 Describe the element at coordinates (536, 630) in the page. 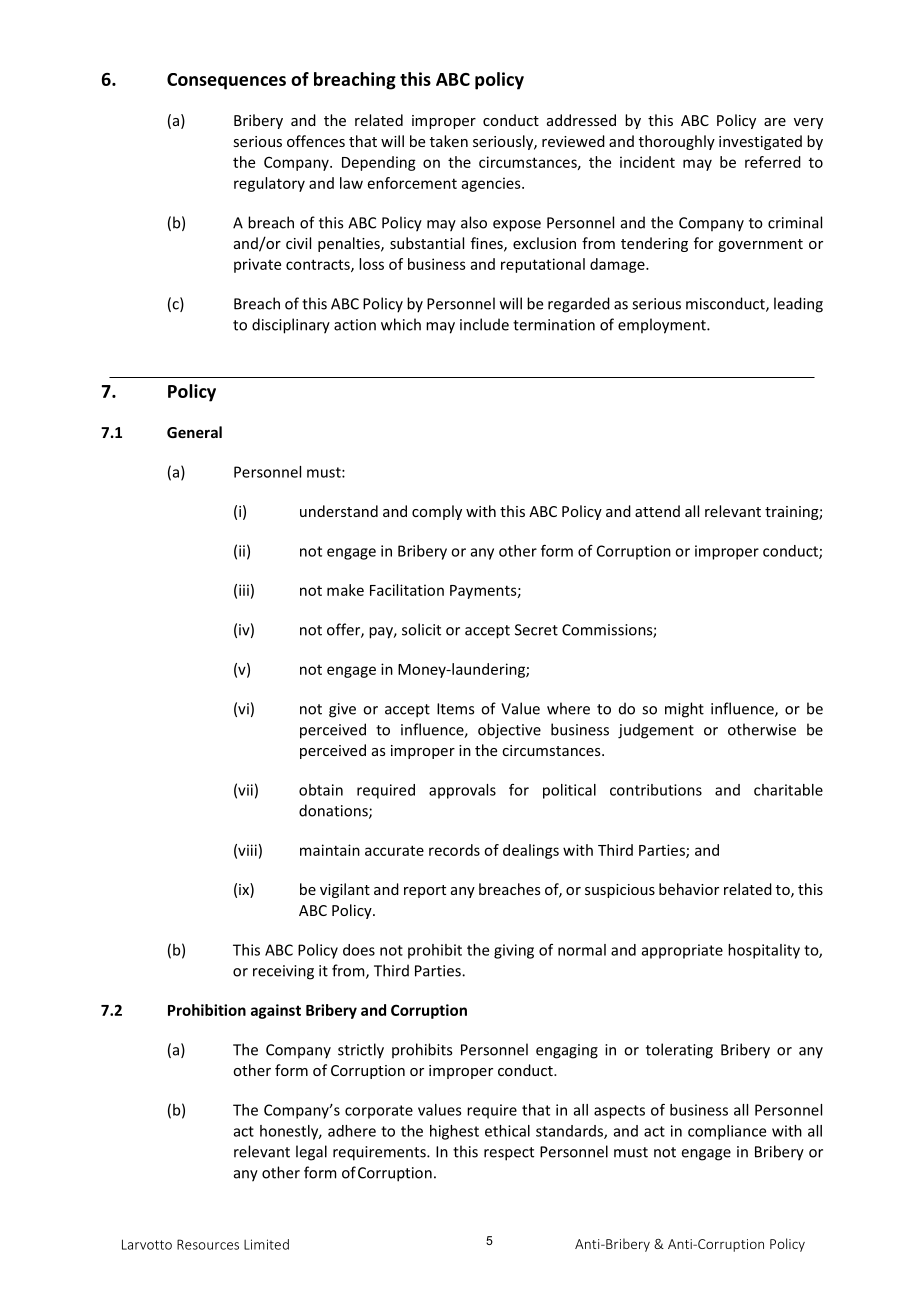

I see `Secret` at that location.
